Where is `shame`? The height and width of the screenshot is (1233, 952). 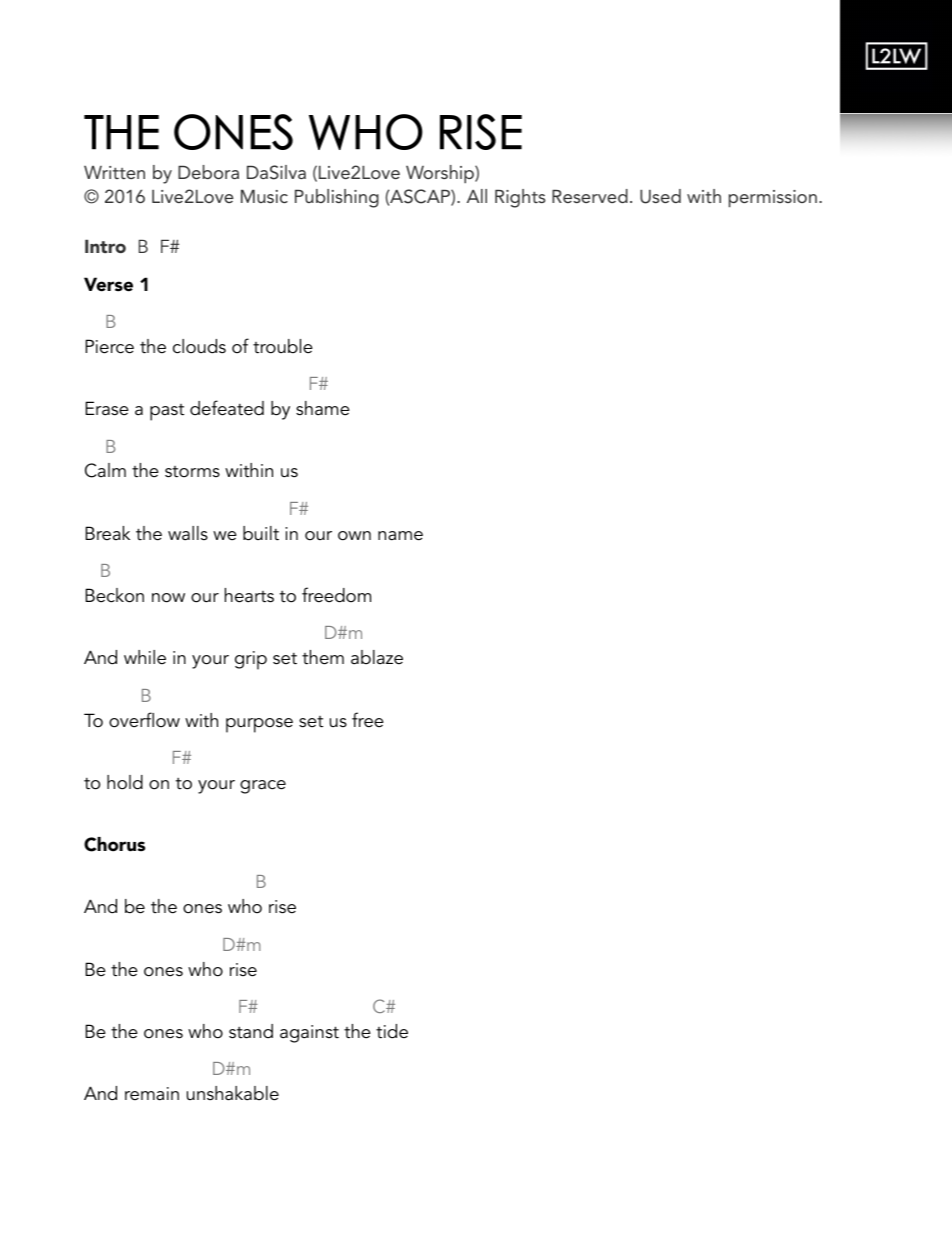 shame is located at coordinates (323, 408).
